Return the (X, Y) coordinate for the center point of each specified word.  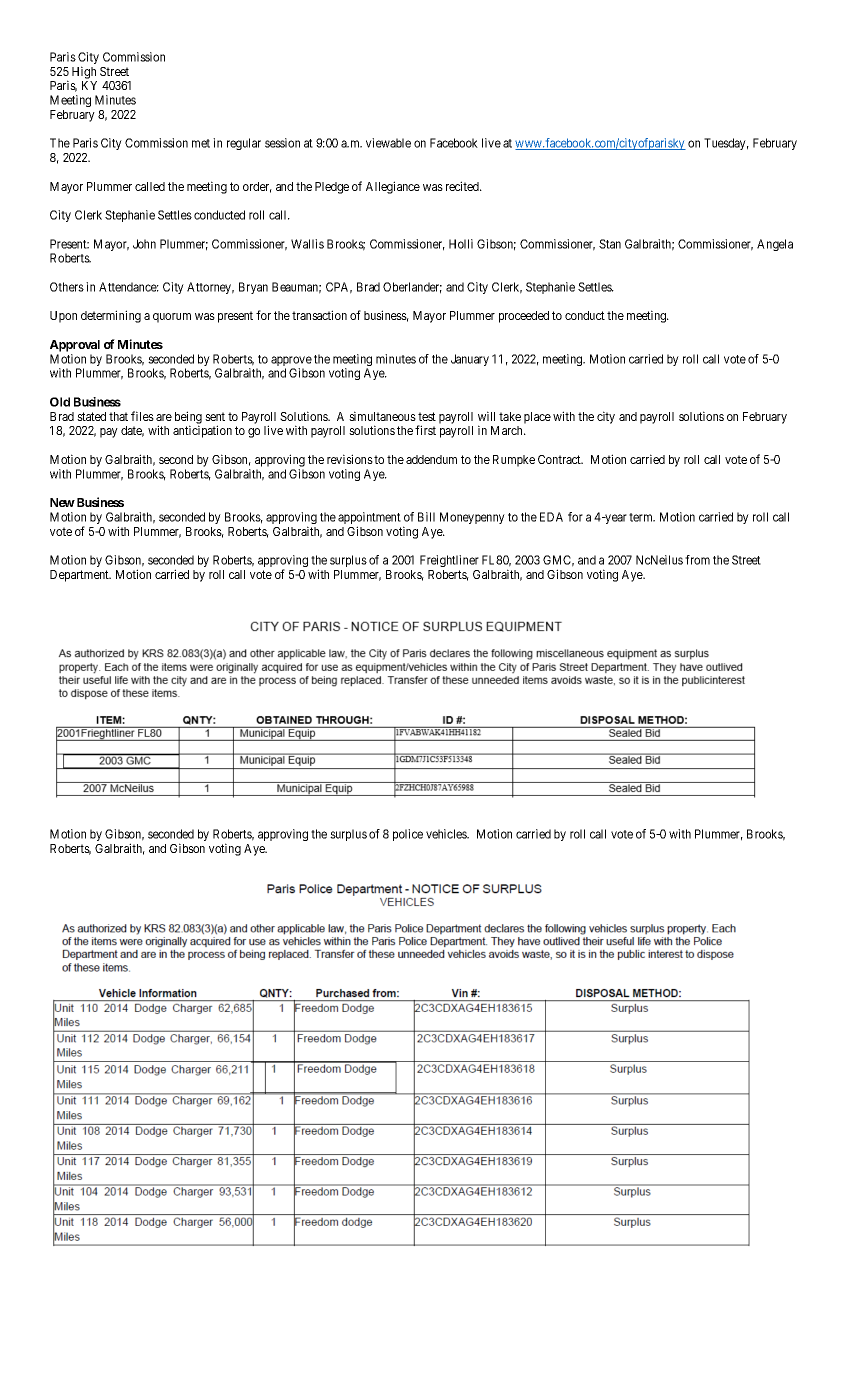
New (62, 502)
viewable (388, 143)
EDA (551, 517)
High (84, 72)
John (144, 244)
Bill (426, 517)
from (697, 560)
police (408, 835)
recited (463, 186)
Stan (610, 244)
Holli (461, 244)
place (537, 418)
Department (80, 576)
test (427, 416)
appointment (369, 519)
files (142, 416)
